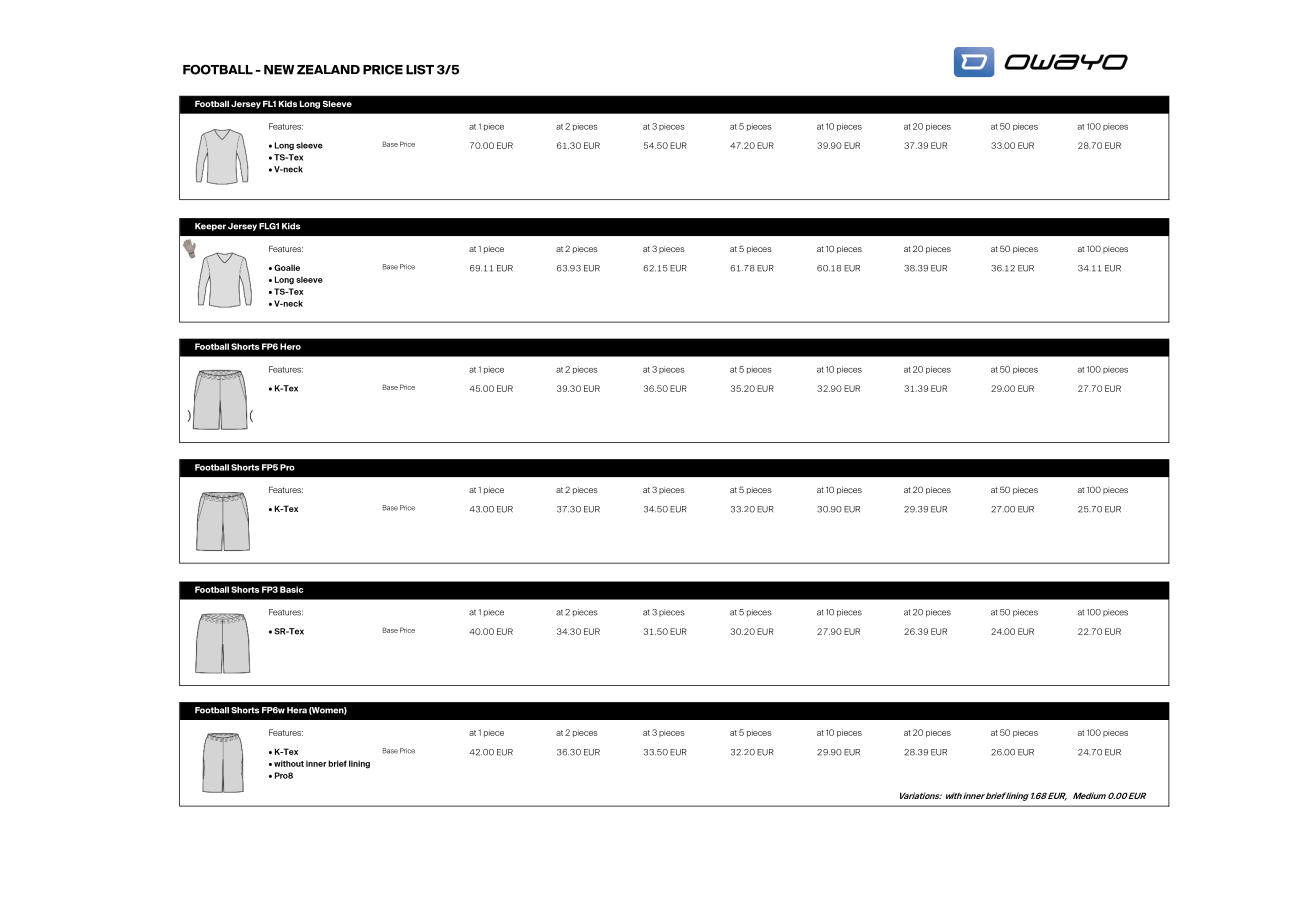 This document has height=924, width=1308. What do you see at coordinates (420, 70) in the document?
I see `LIST` at bounding box center [420, 70].
